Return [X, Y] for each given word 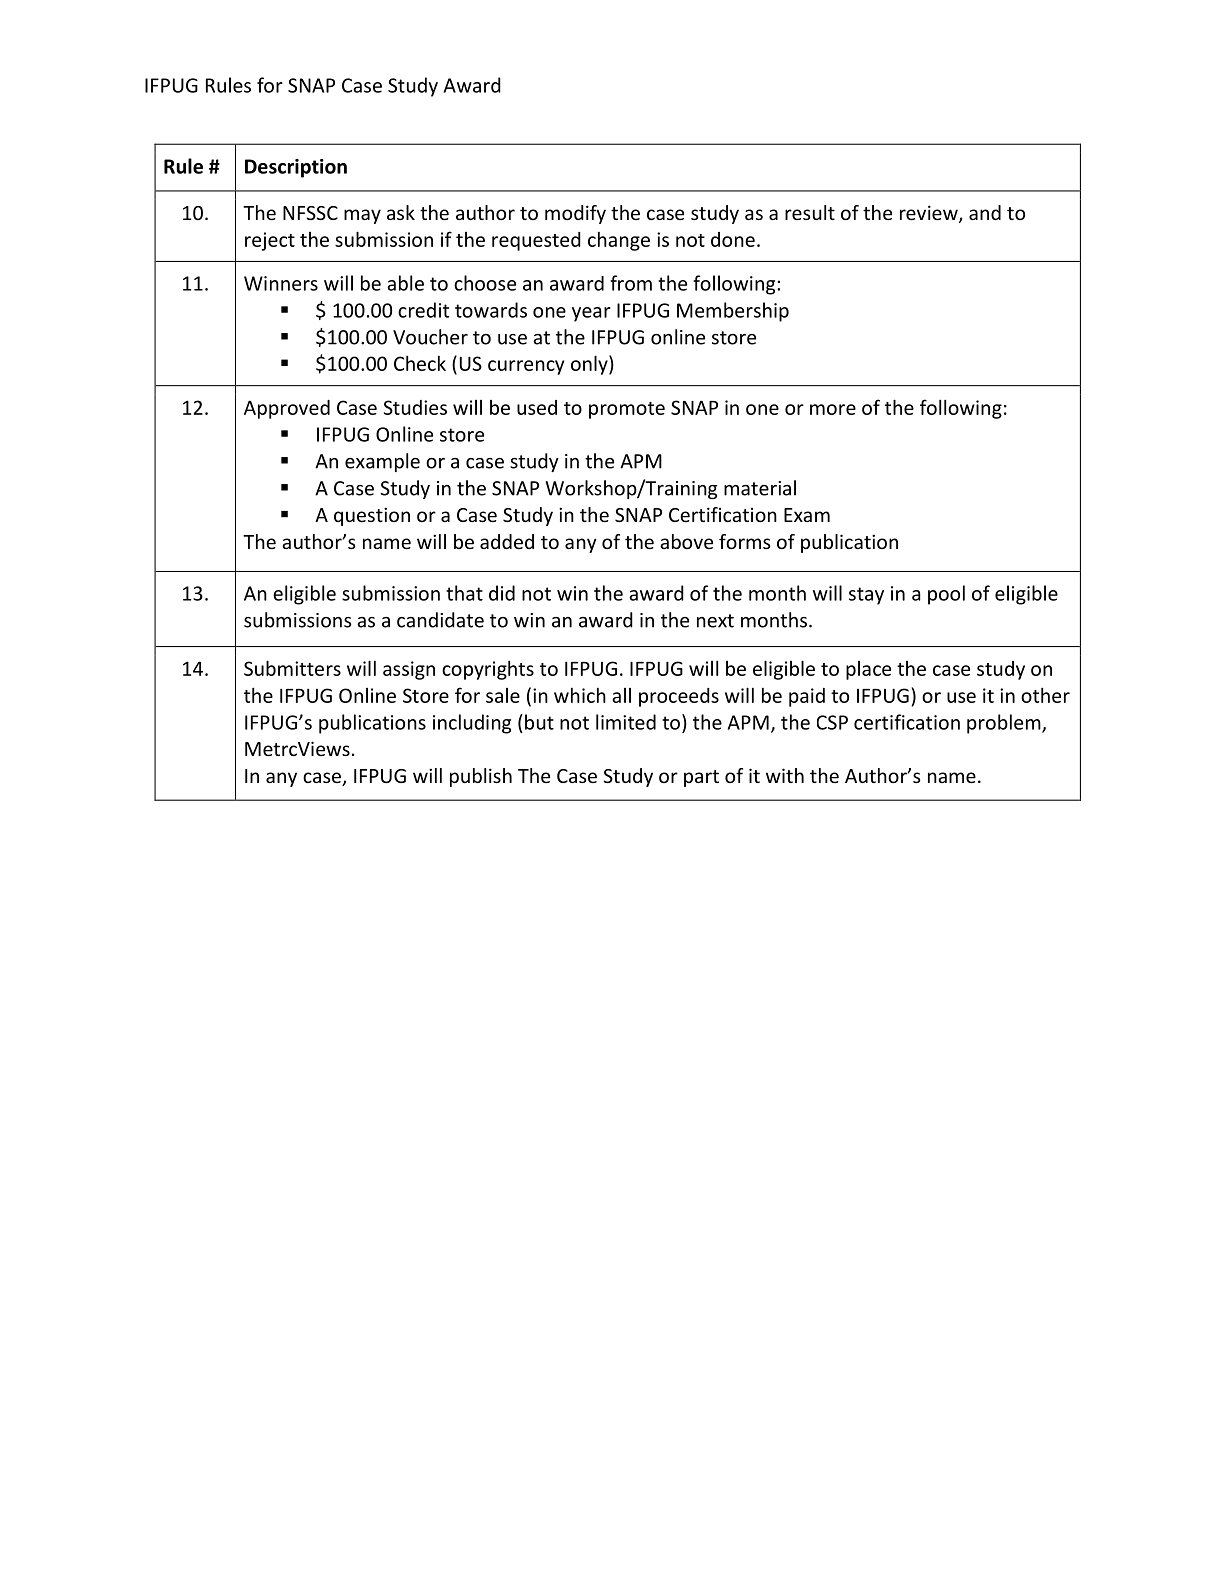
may [362, 216]
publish [481, 777]
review [930, 214]
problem [1005, 724]
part [701, 778]
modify [575, 214]
